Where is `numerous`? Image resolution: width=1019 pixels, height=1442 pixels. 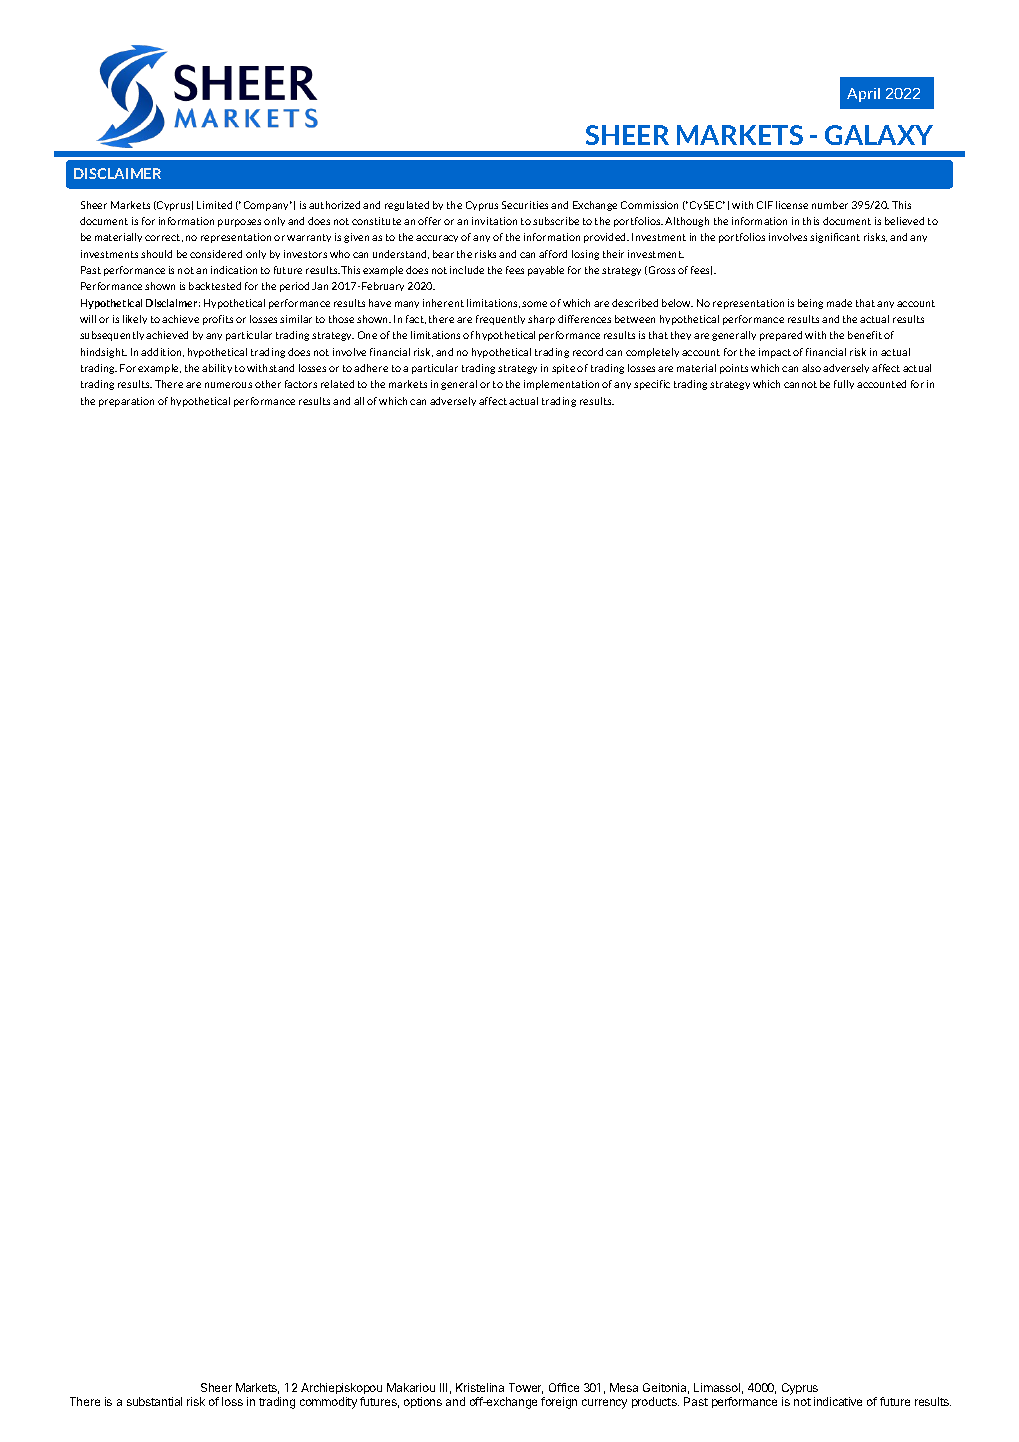
numerous is located at coordinates (228, 385).
